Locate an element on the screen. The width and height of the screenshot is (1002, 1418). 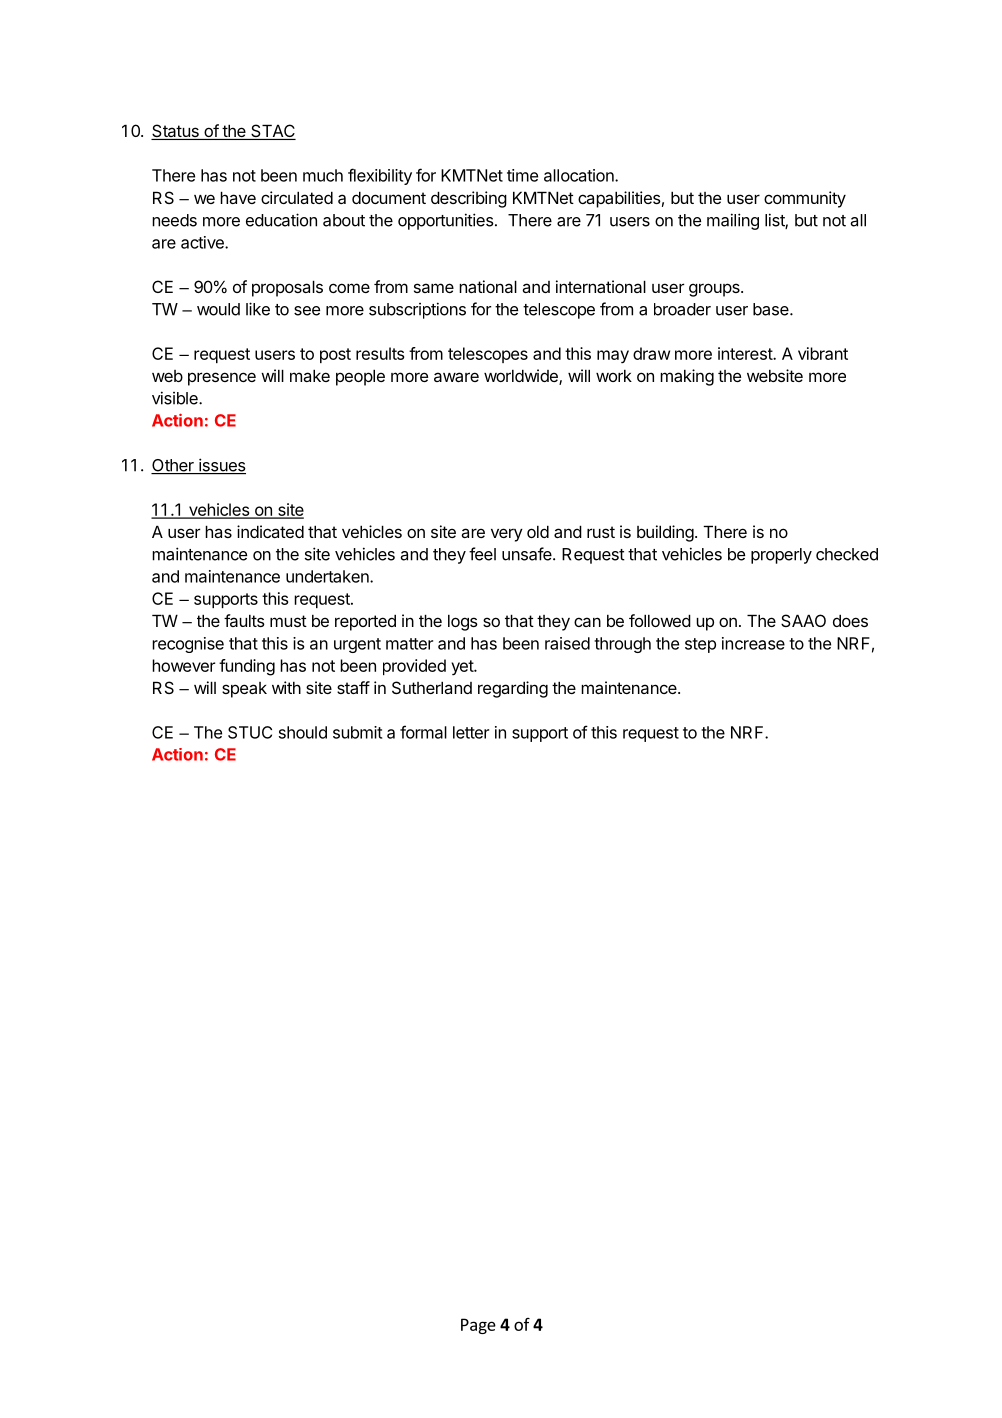
Page is located at coordinates (478, 1326).
